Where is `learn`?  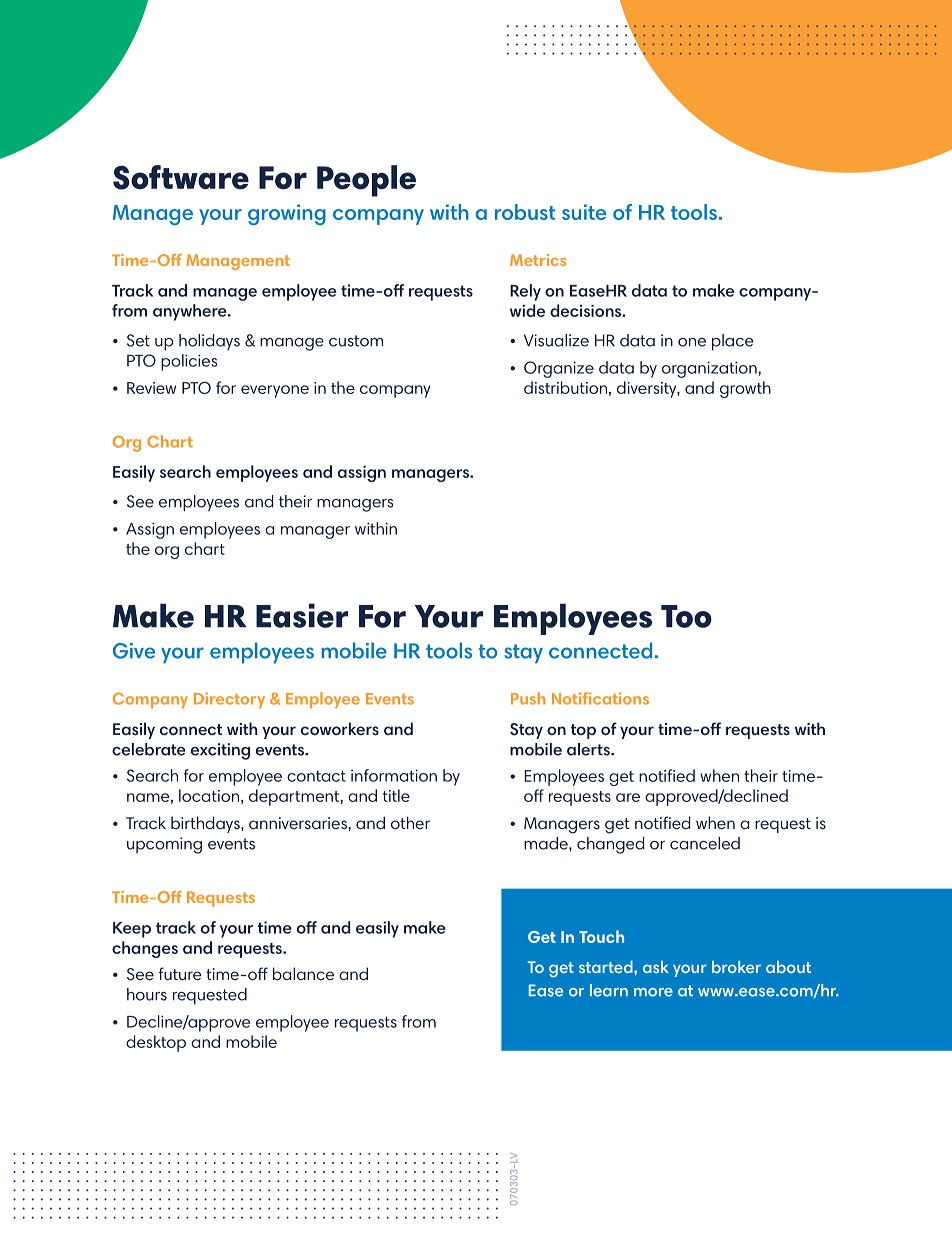
learn is located at coordinates (609, 990).
